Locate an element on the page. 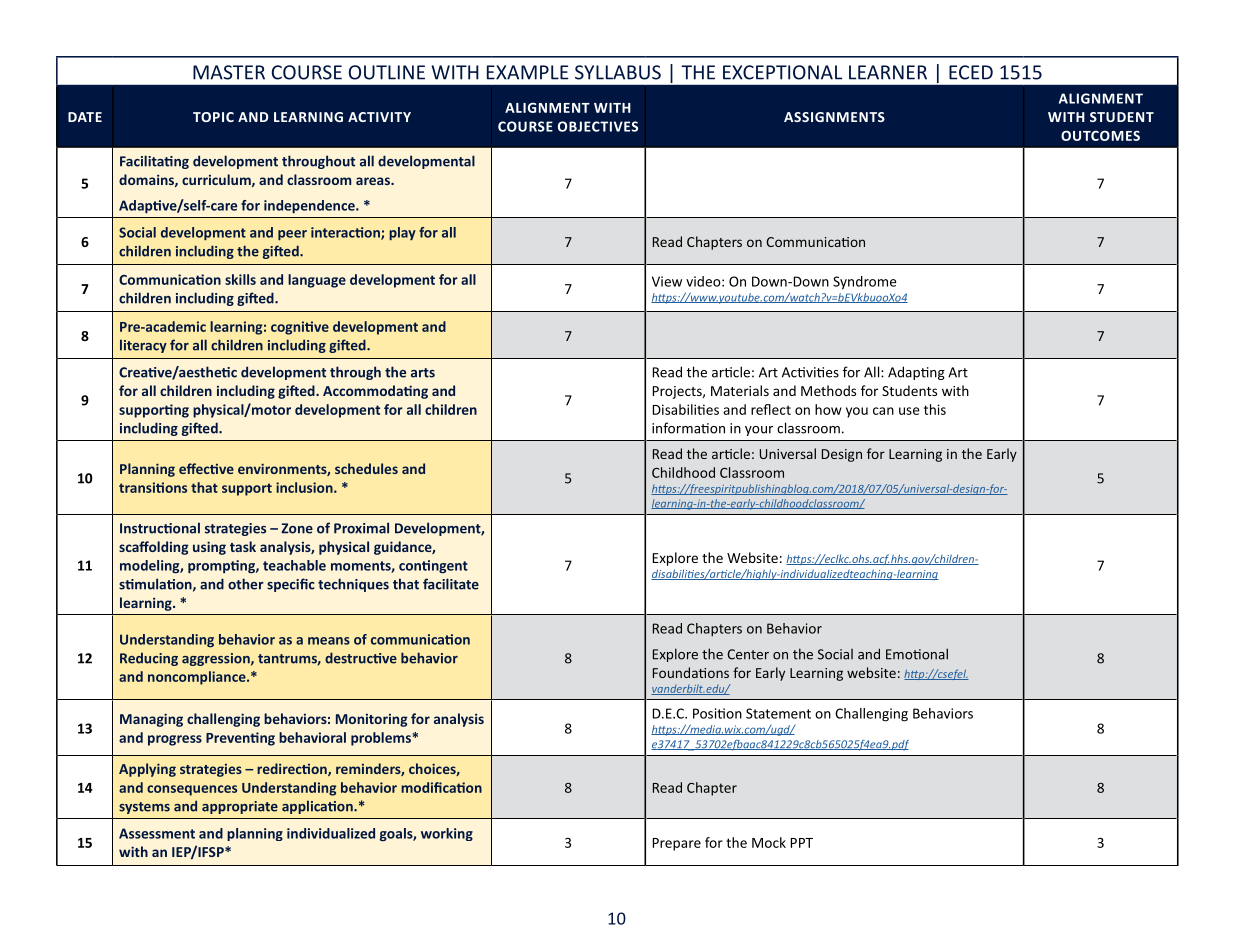 This page has width=1233, height=952. LEARNER is located at coordinates (888, 72).
